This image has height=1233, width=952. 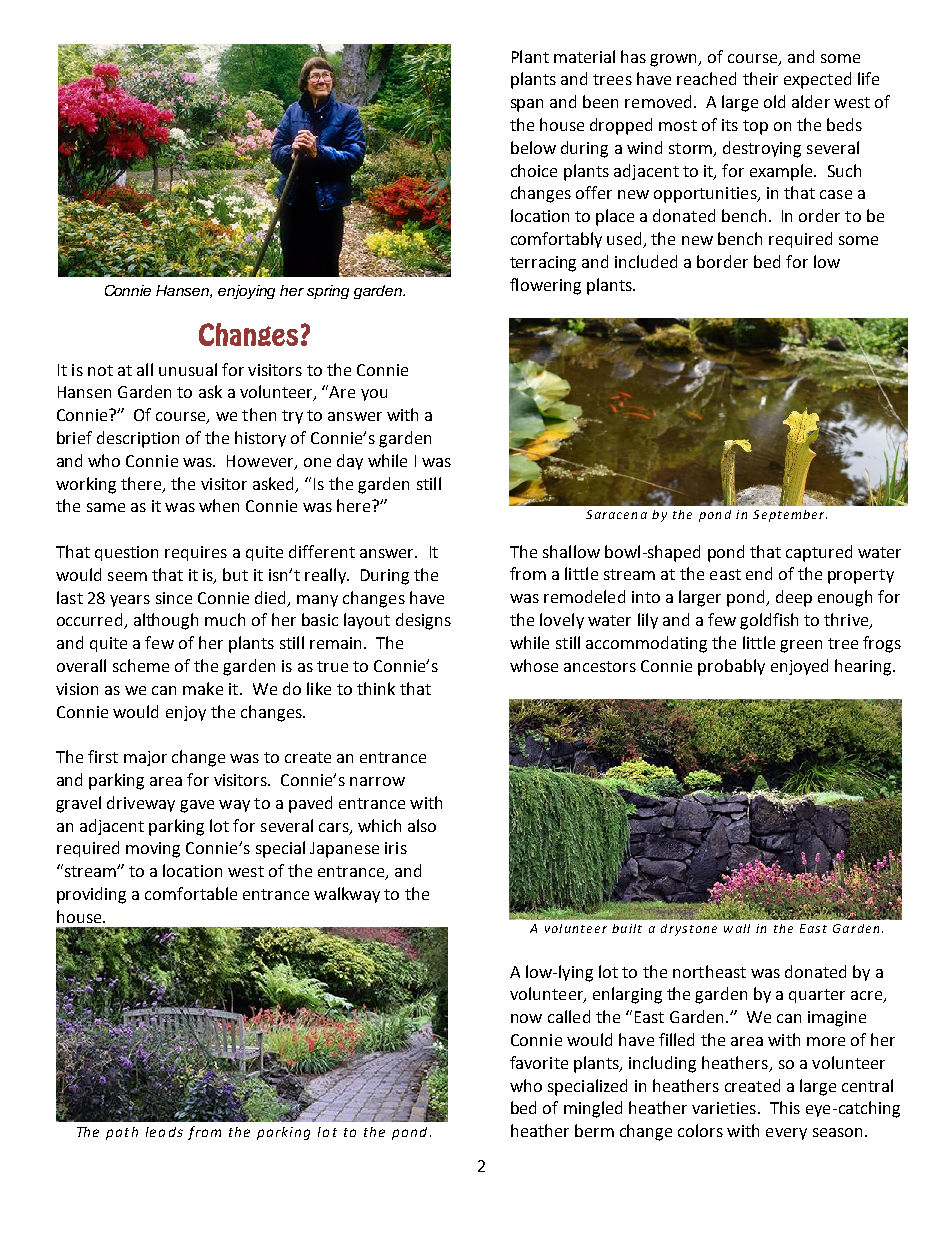 I want to click on This, so click(x=785, y=1107).
